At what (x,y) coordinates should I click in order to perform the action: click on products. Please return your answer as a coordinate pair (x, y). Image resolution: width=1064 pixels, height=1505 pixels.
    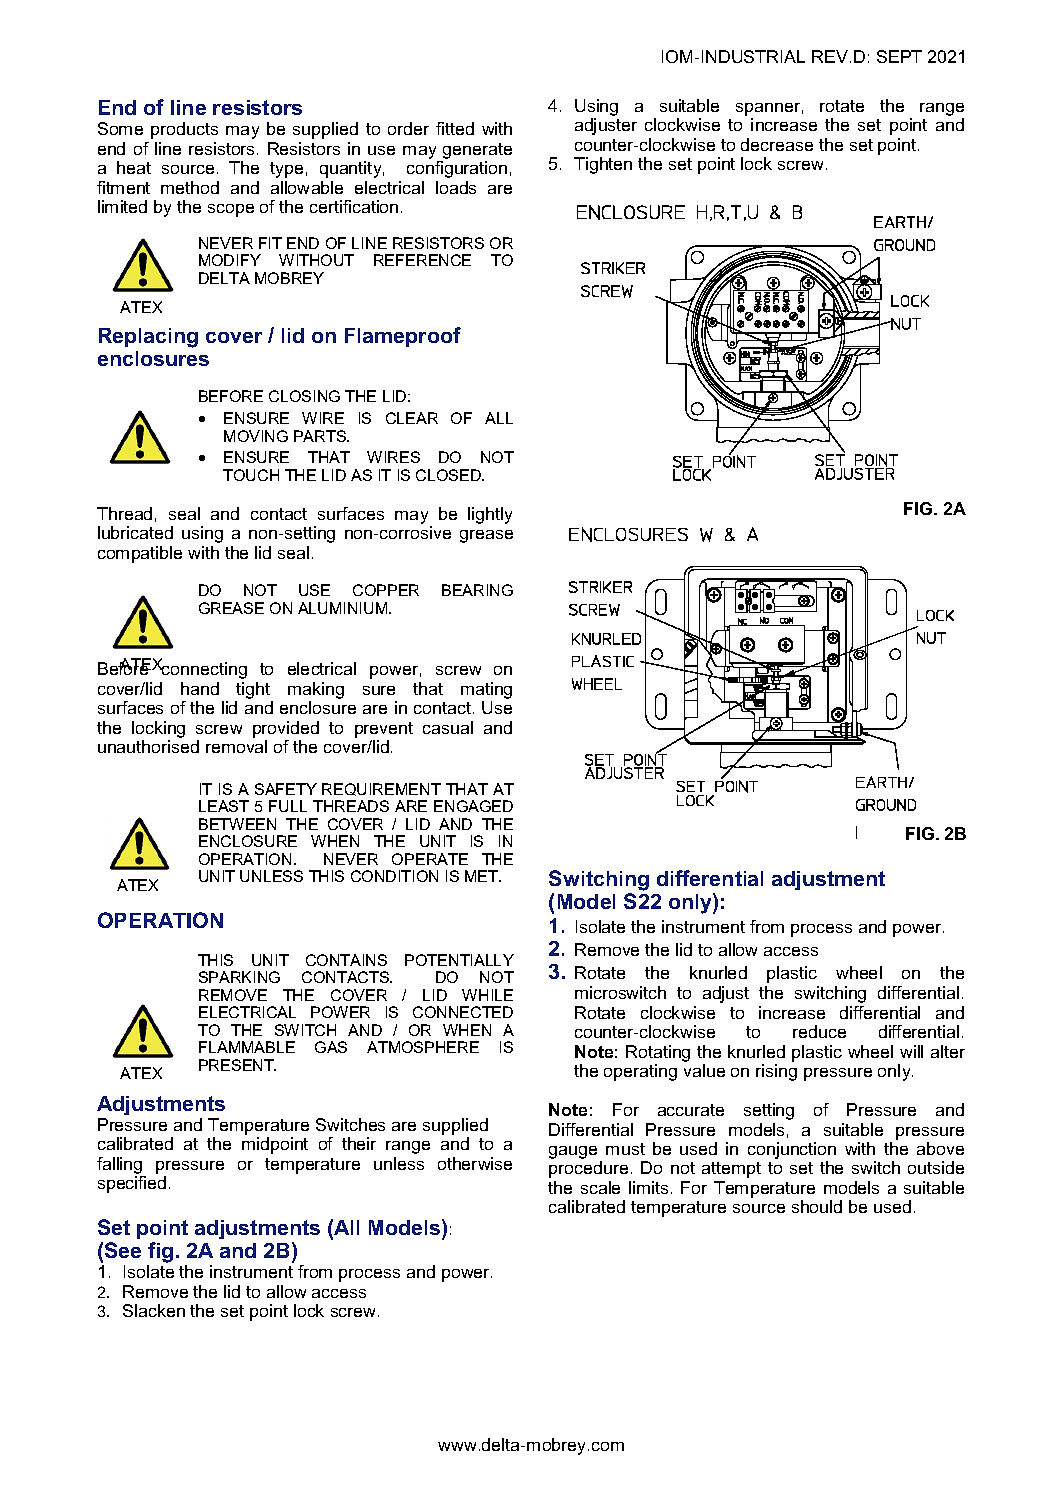
    Looking at the image, I should click on (184, 130).
